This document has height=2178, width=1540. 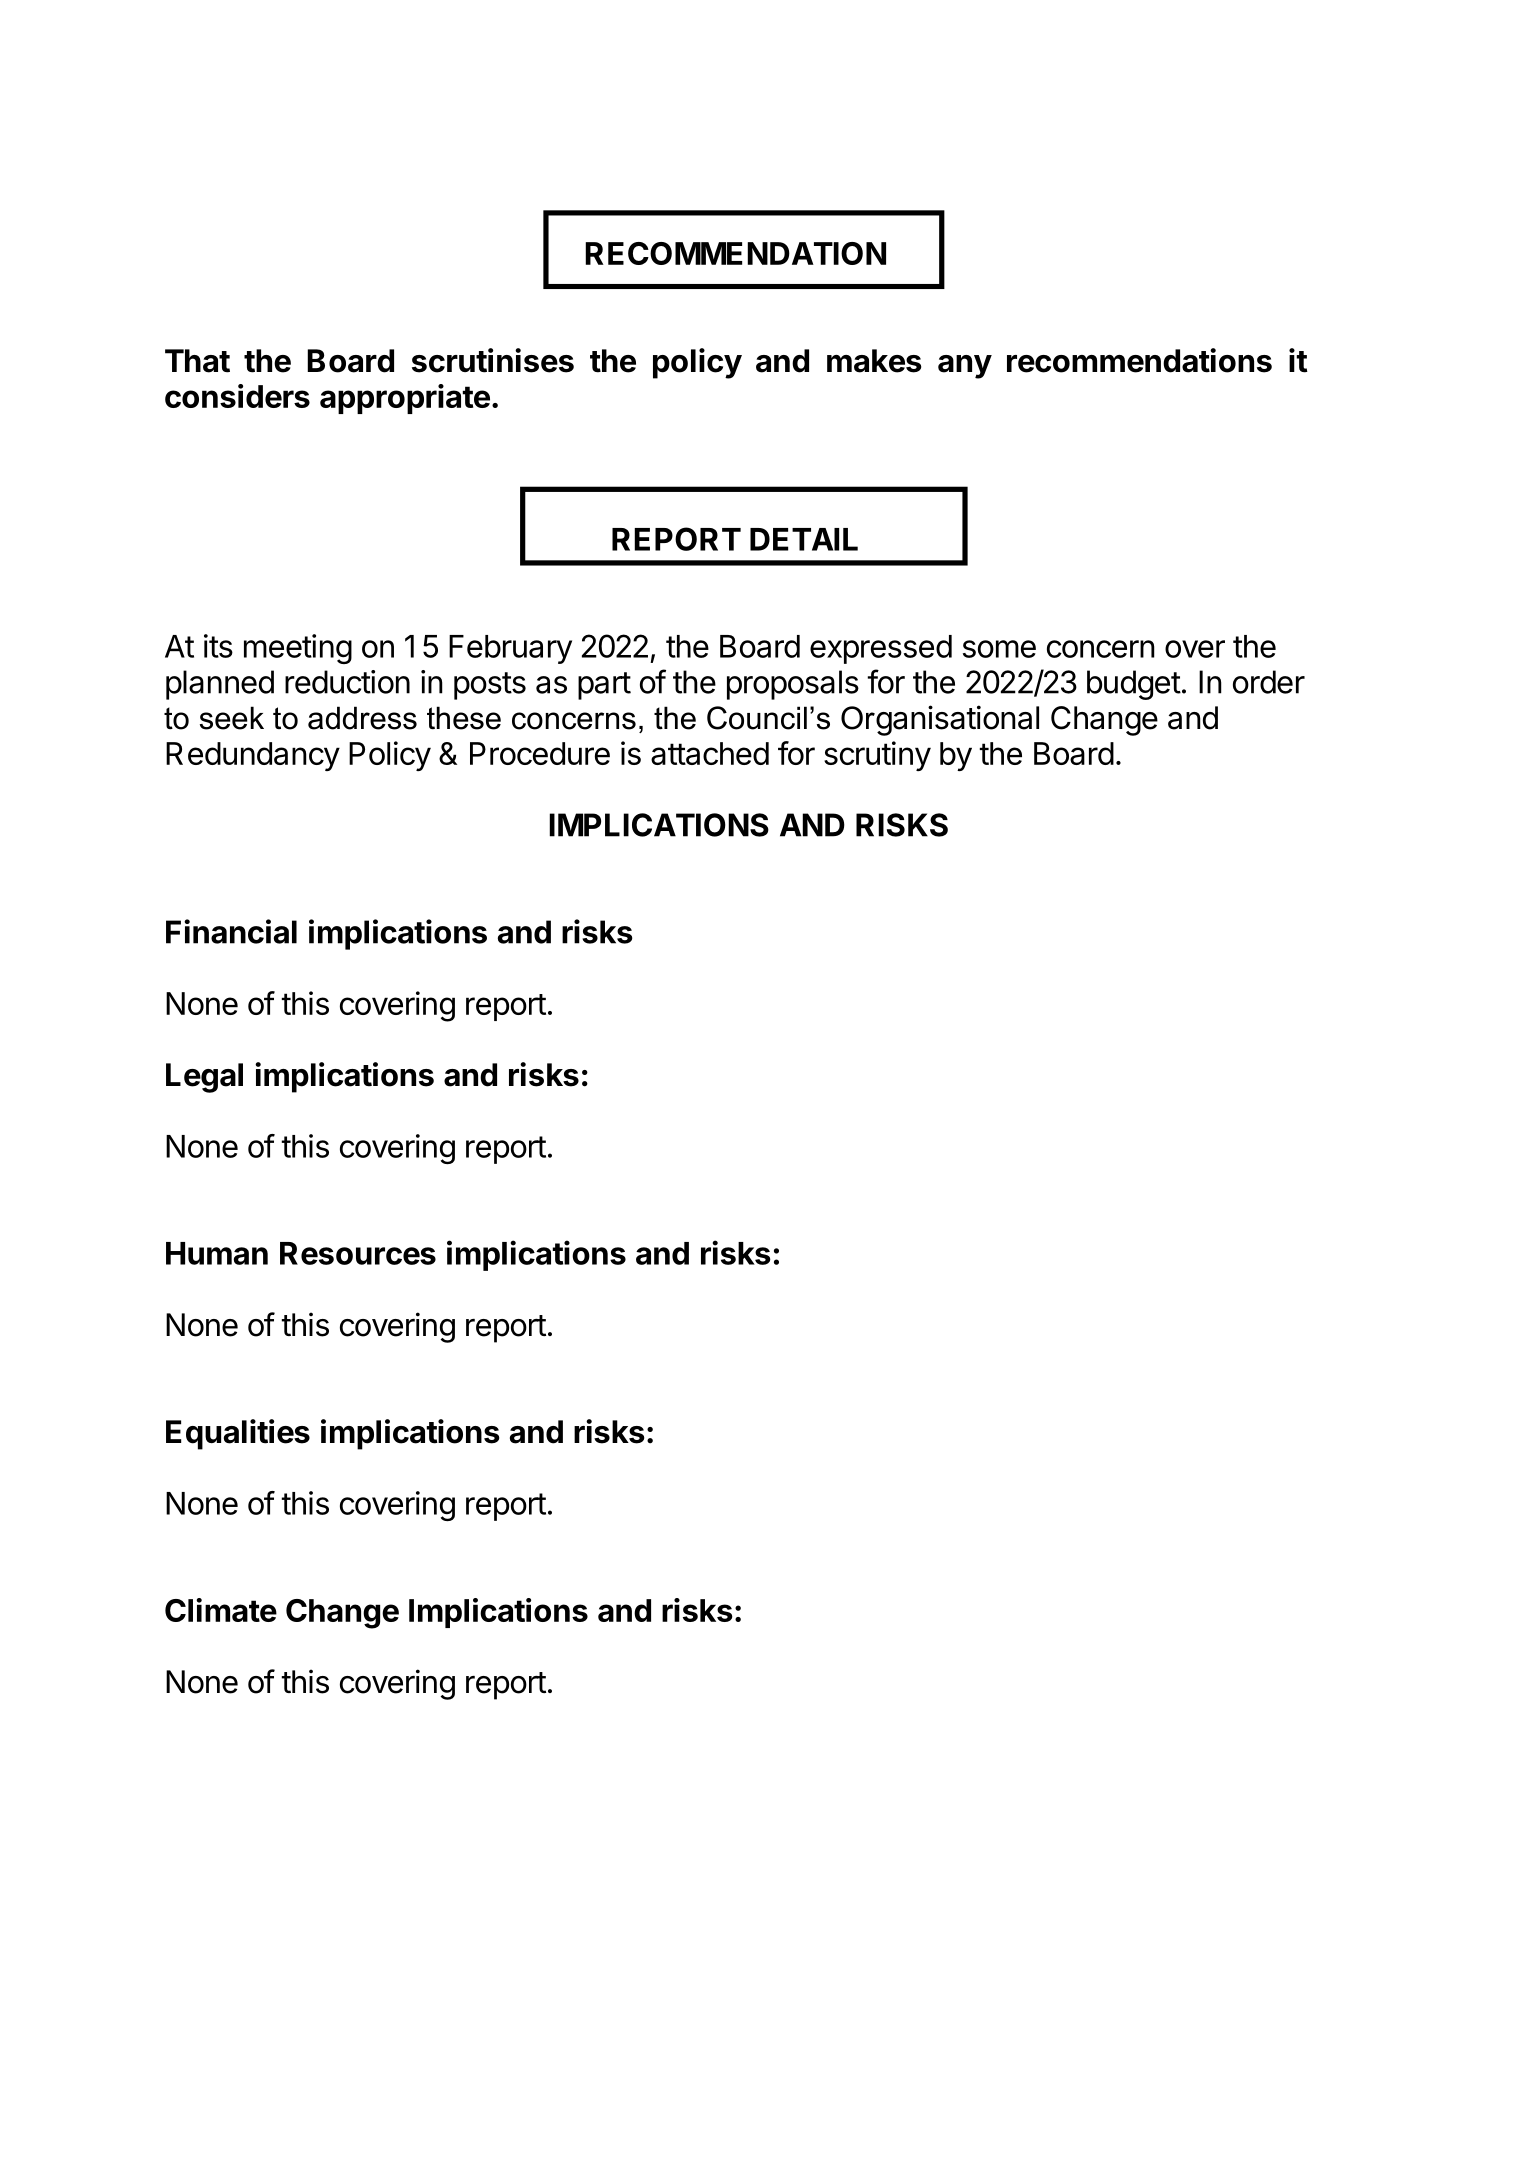 What do you see at coordinates (710, 753) in the document?
I see `attached` at bounding box center [710, 753].
